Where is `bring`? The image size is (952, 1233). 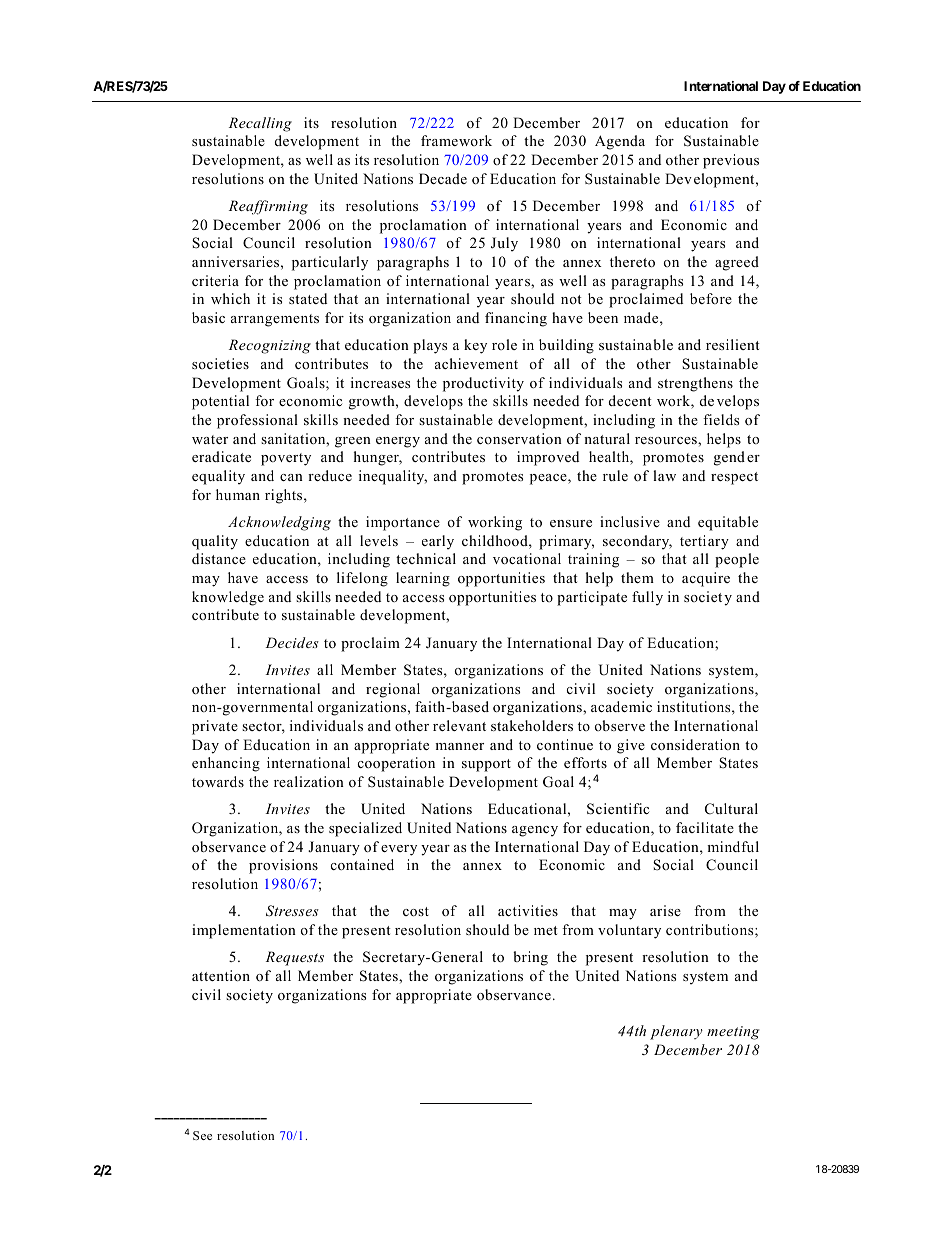 bring is located at coordinates (530, 958).
